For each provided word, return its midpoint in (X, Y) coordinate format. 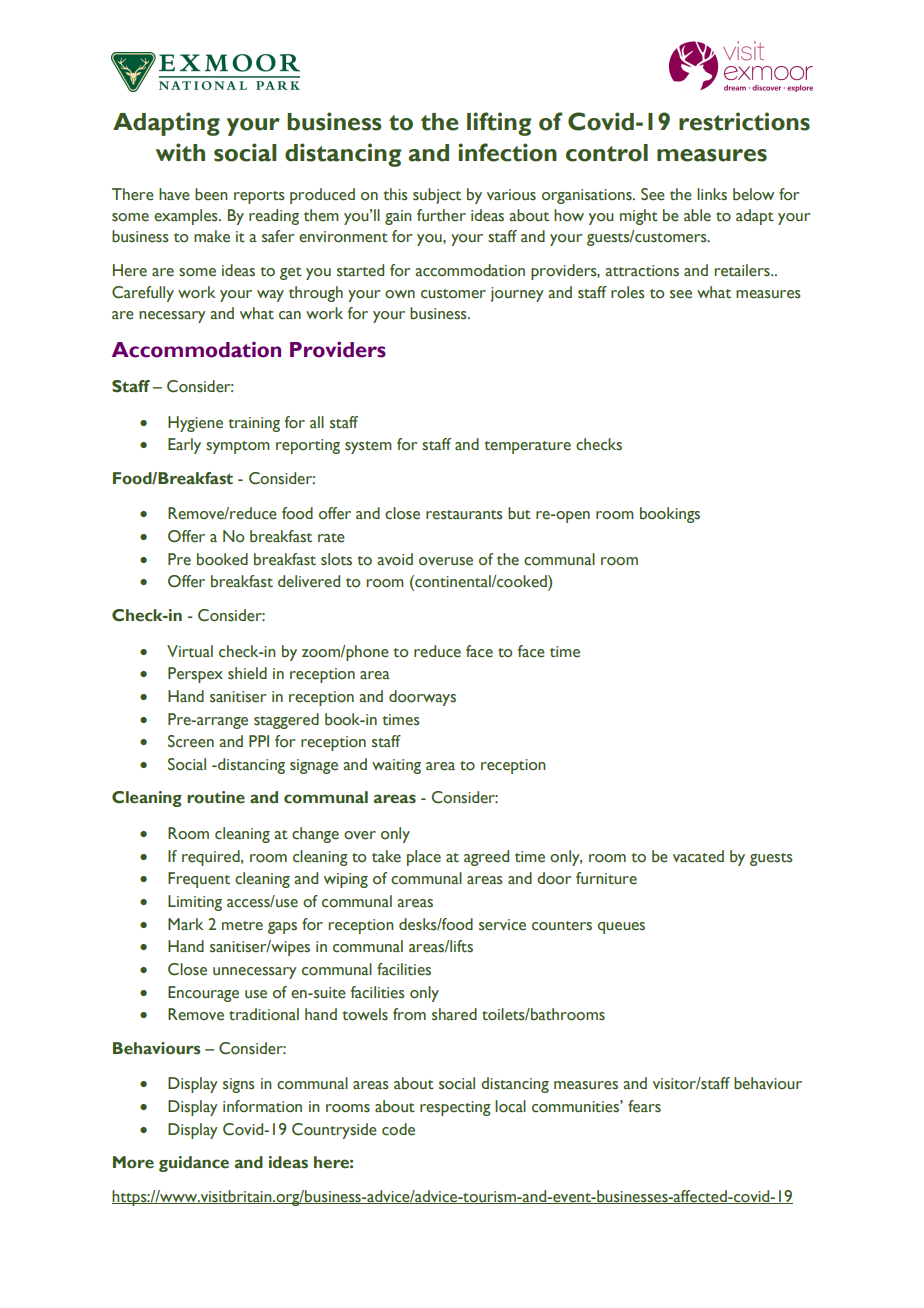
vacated (698, 856)
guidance (194, 1164)
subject (437, 196)
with (180, 152)
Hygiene (195, 424)
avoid (395, 559)
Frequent (199, 880)
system (368, 447)
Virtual (190, 651)
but (519, 513)
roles (628, 292)
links (712, 194)
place (424, 858)
